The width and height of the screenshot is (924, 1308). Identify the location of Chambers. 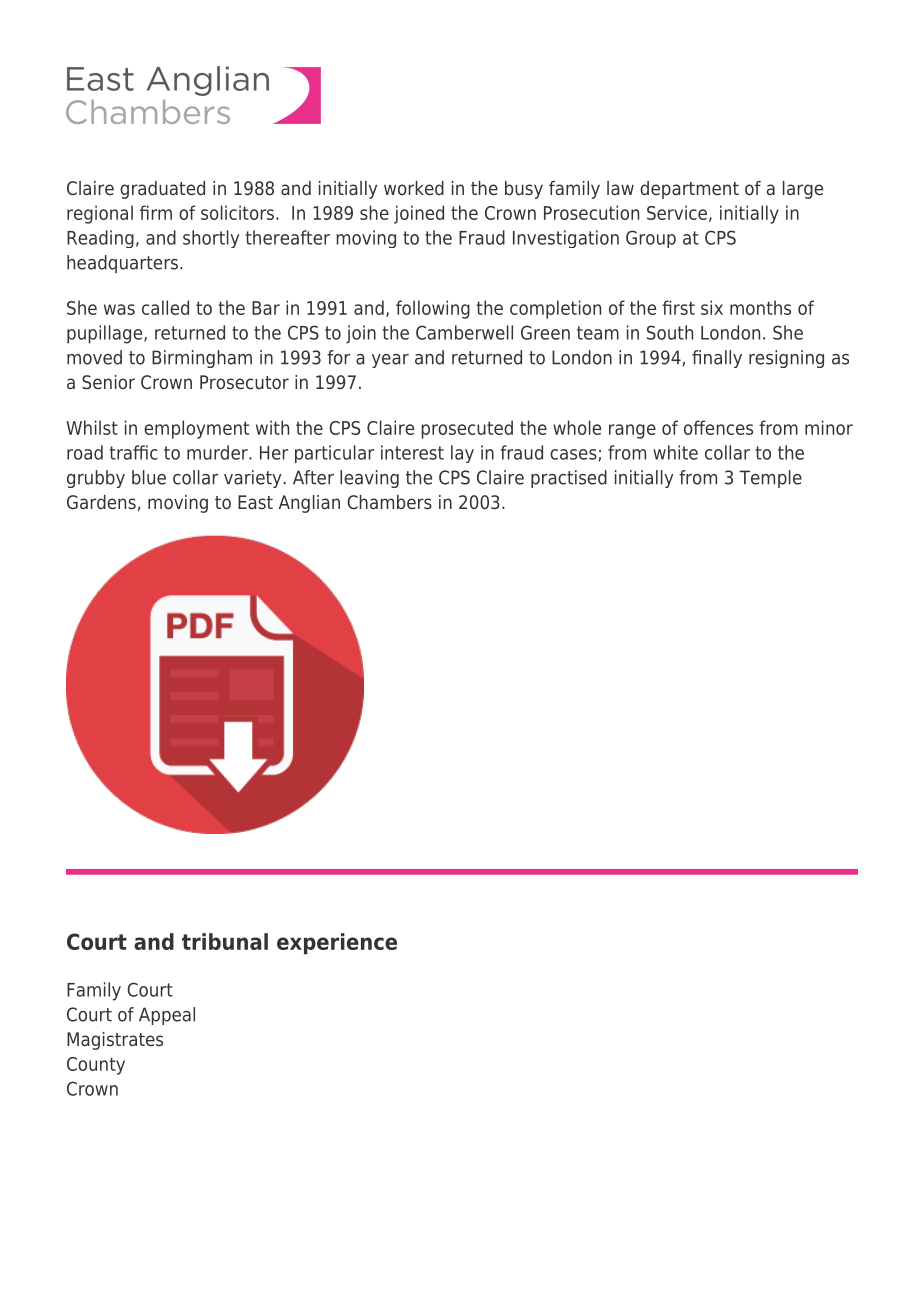
(389, 502).
